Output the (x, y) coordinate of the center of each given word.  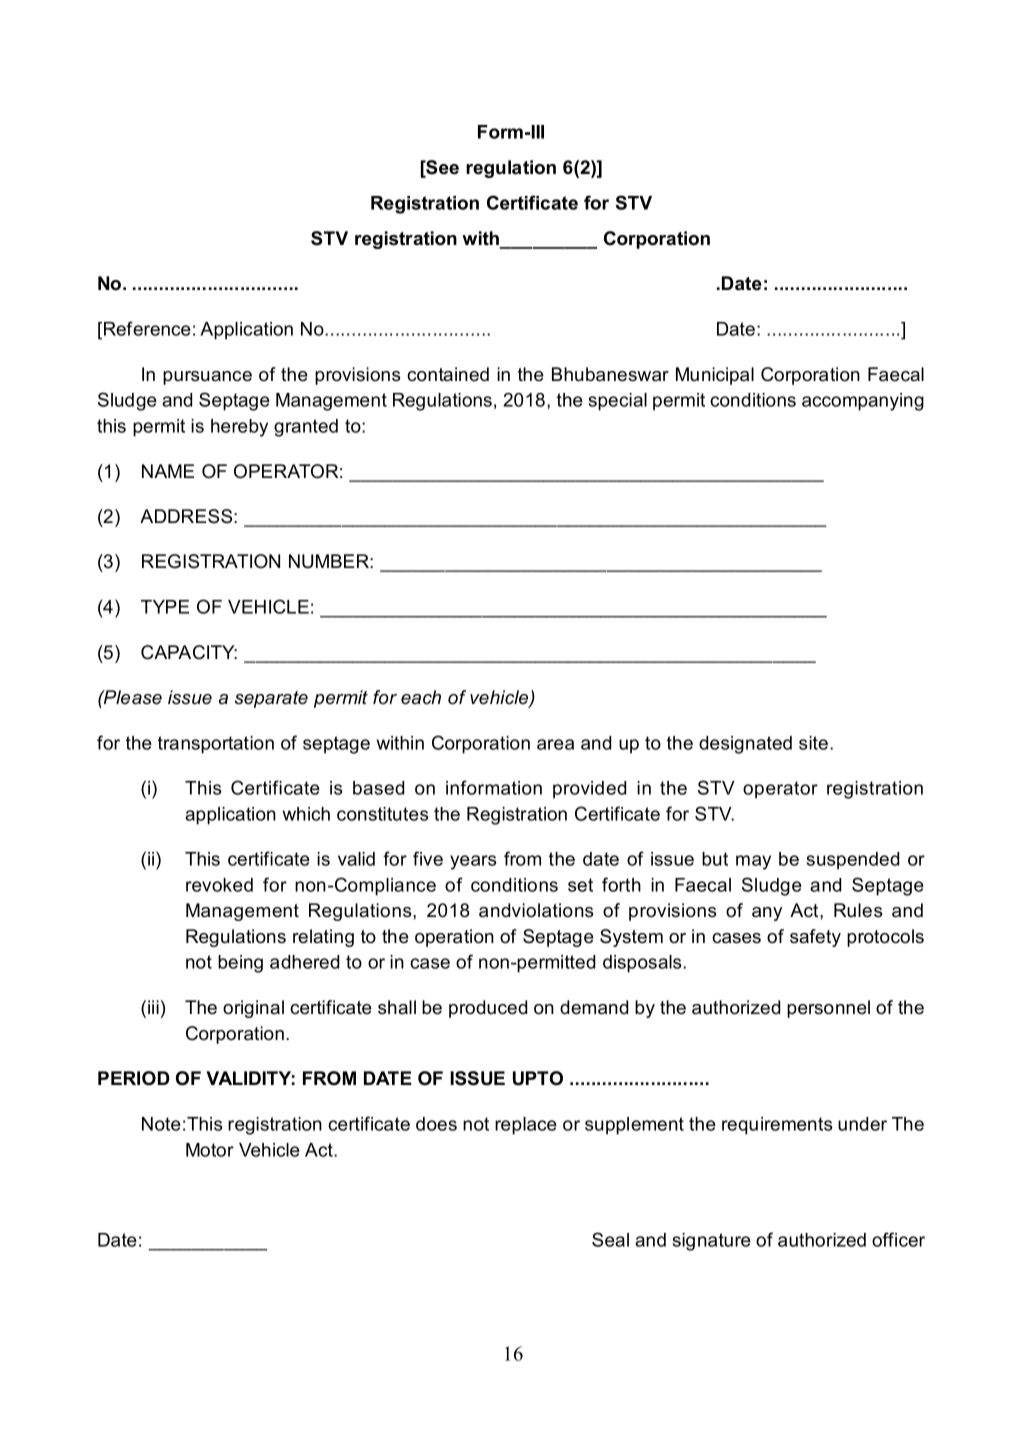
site (815, 743)
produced (488, 1009)
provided (589, 790)
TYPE (165, 607)
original (253, 1009)
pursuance (207, 378)
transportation (216, 745)
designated (745, 745)
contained (448, 374)
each (421, 697)
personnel (828, 1009)
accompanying (863, 402)
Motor (210, 1150)
